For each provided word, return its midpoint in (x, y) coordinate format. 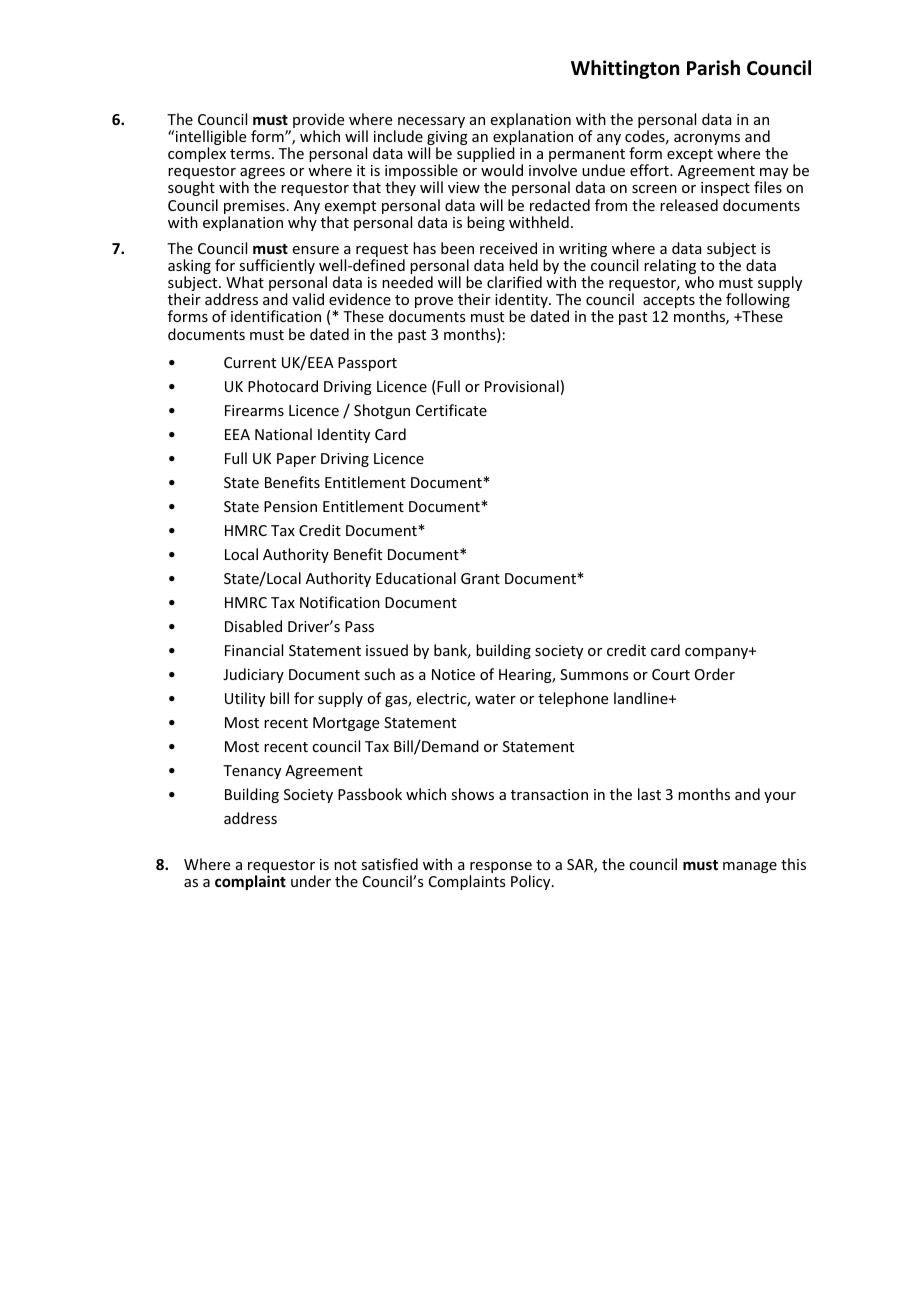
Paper (296, 460)
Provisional (522, 386)
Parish (713, 68)
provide (318, 122)
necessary (431, 124)
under (311, 881)
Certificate (451, 410)
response (501, 869)
